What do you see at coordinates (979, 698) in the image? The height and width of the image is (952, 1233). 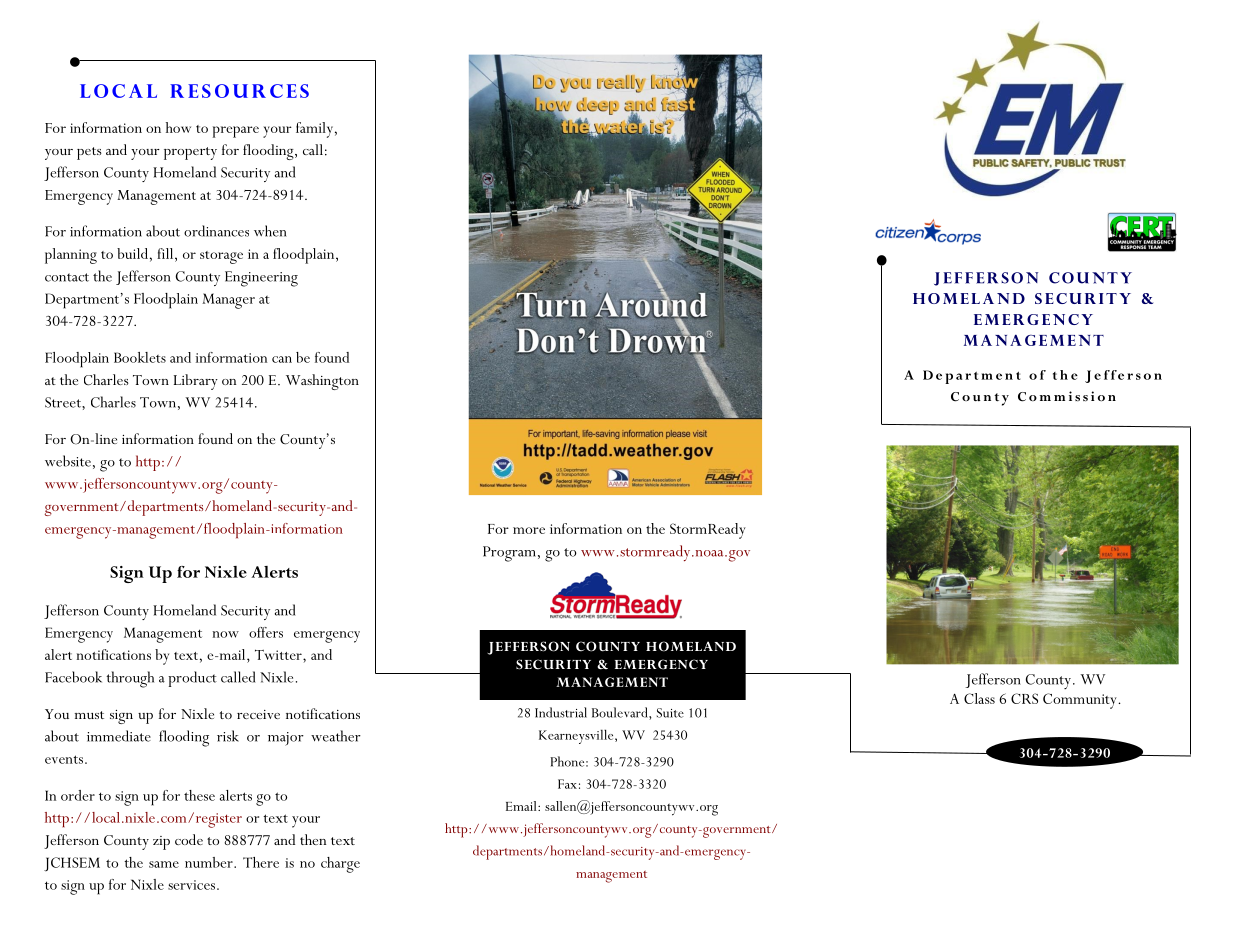 I see `Class` at bounding box center [979, 698].
